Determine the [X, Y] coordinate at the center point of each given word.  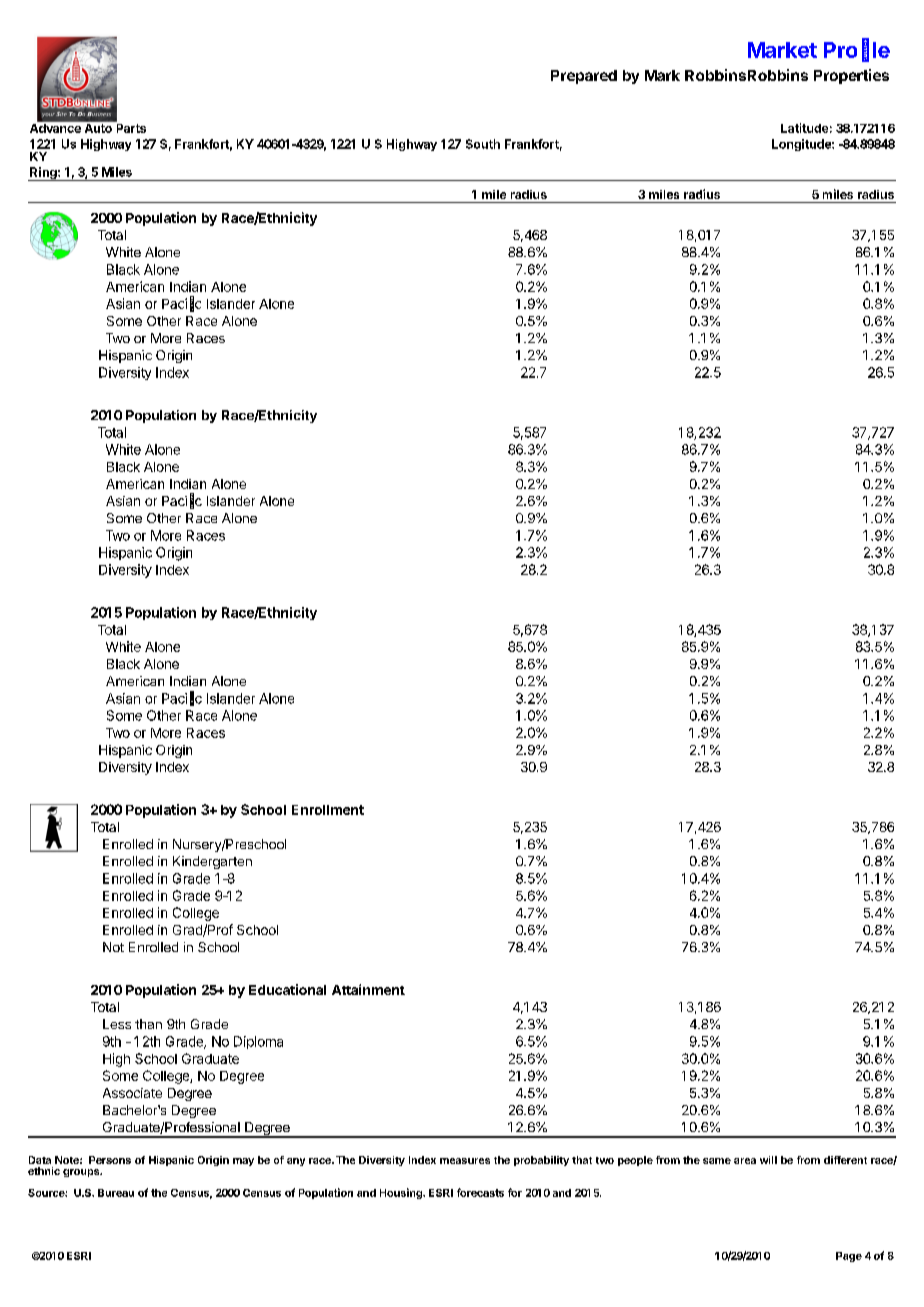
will [768, 1160]
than [148, 1024]
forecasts [480, 1192]
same [717, 1161]
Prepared [584, 77]
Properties [851, 76]
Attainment [368, 989]
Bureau [116, 1193]
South [483, 144]
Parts [130, 127]
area [745, 1161]
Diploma [258, 1042]
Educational [287, 989]
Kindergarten [212, 862]
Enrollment [328, 810]
